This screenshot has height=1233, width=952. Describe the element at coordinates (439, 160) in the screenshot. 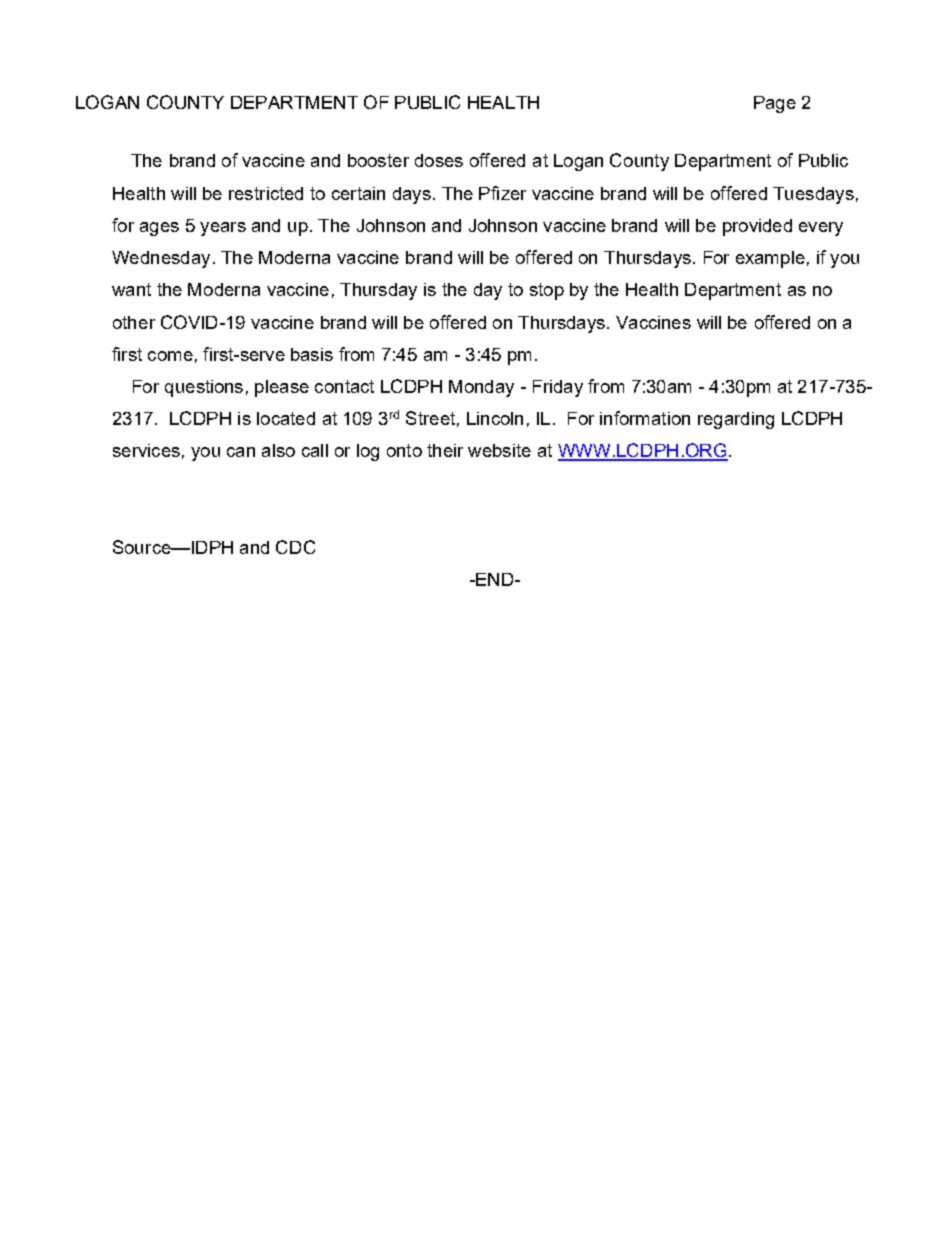

I see `doses` at that location.
